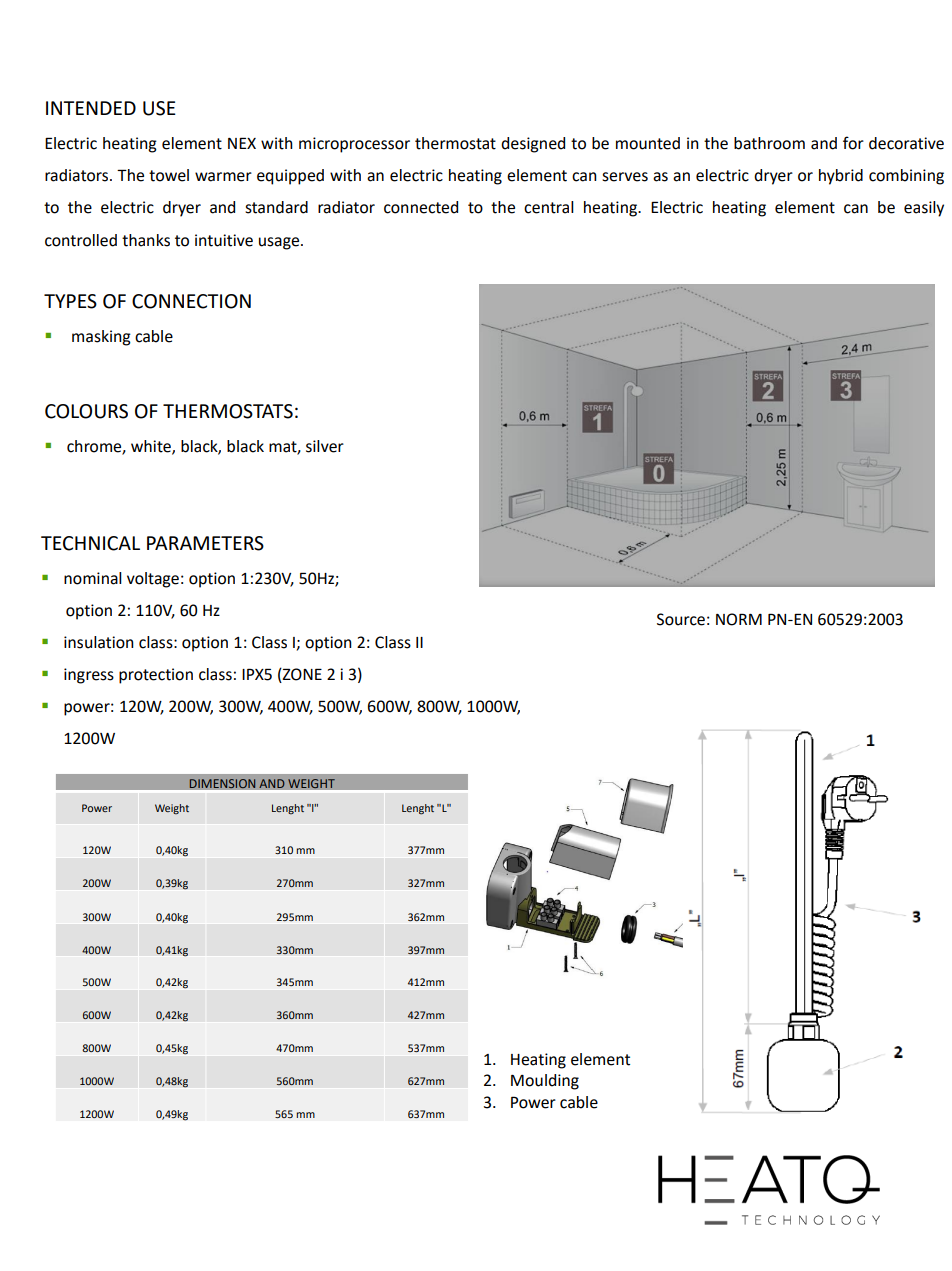 The width and height of the screenshot is (952, 1271). Describe the element at coordinates (99, 642) in the screenshot. I see `insulation` at that location.
